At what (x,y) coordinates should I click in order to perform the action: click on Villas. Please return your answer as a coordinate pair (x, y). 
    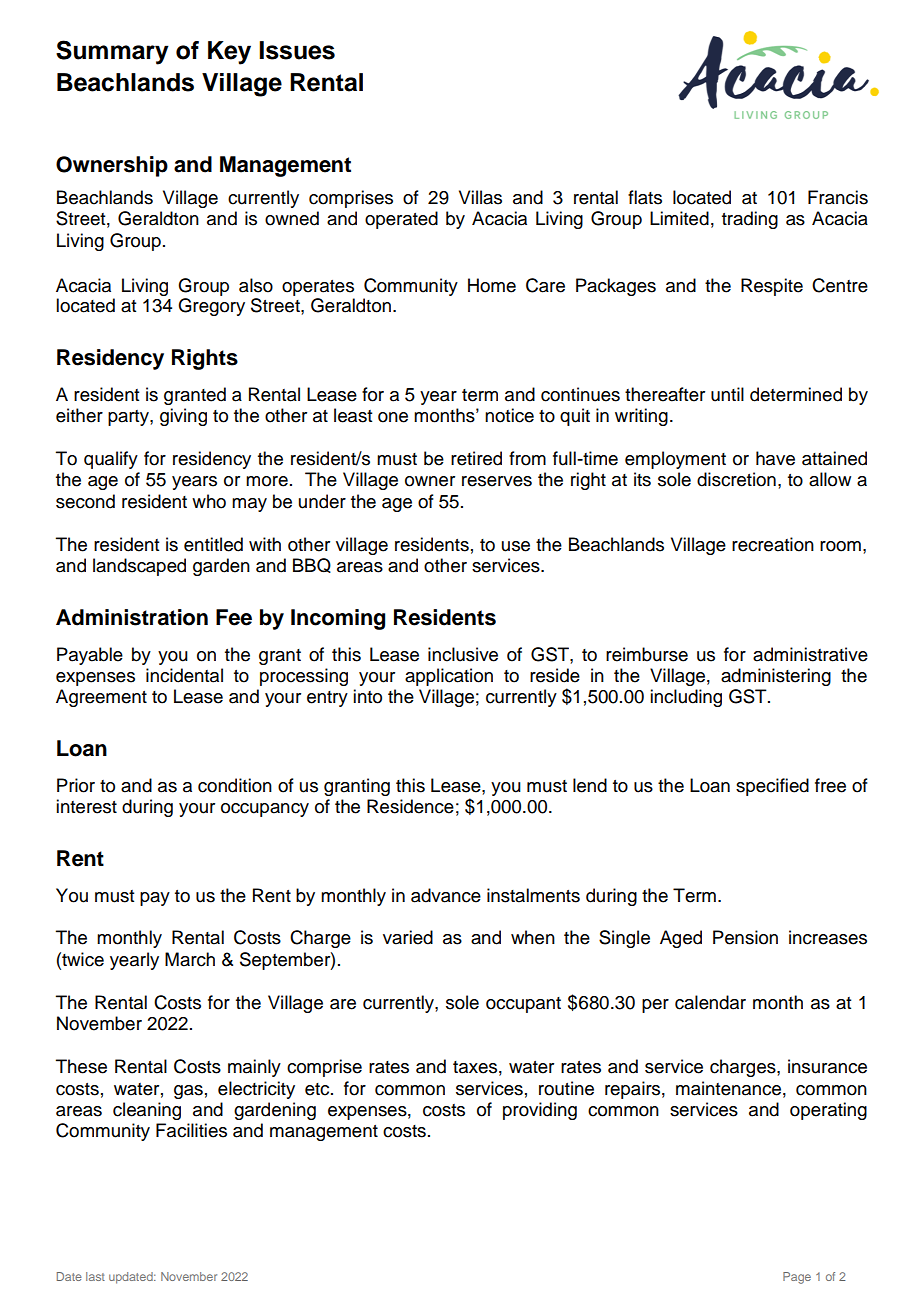
    Looking at the image, I should click on (480, 197).
